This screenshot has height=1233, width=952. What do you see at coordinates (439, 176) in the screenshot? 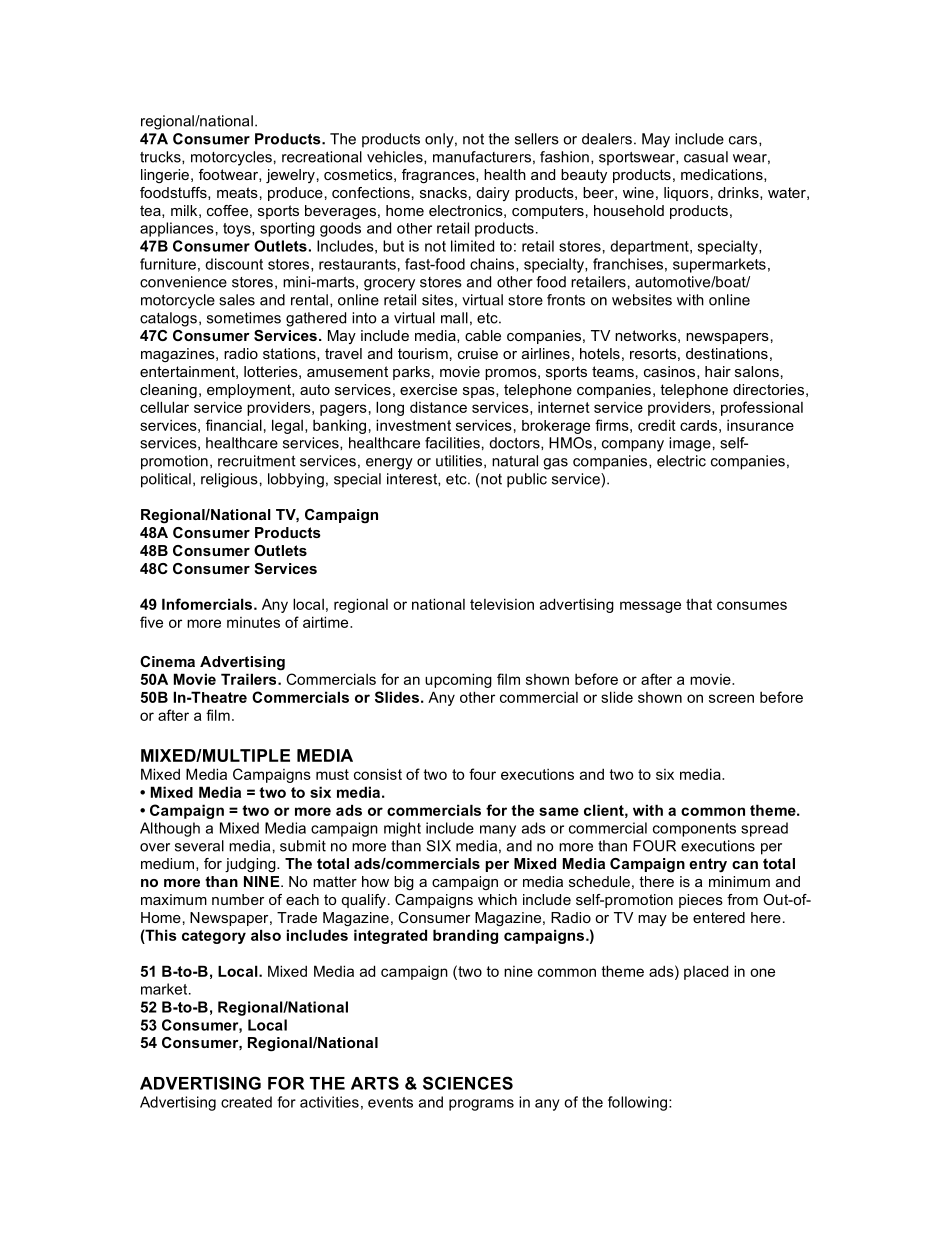
I see `fragrances` at bounding box center [439, 176].
